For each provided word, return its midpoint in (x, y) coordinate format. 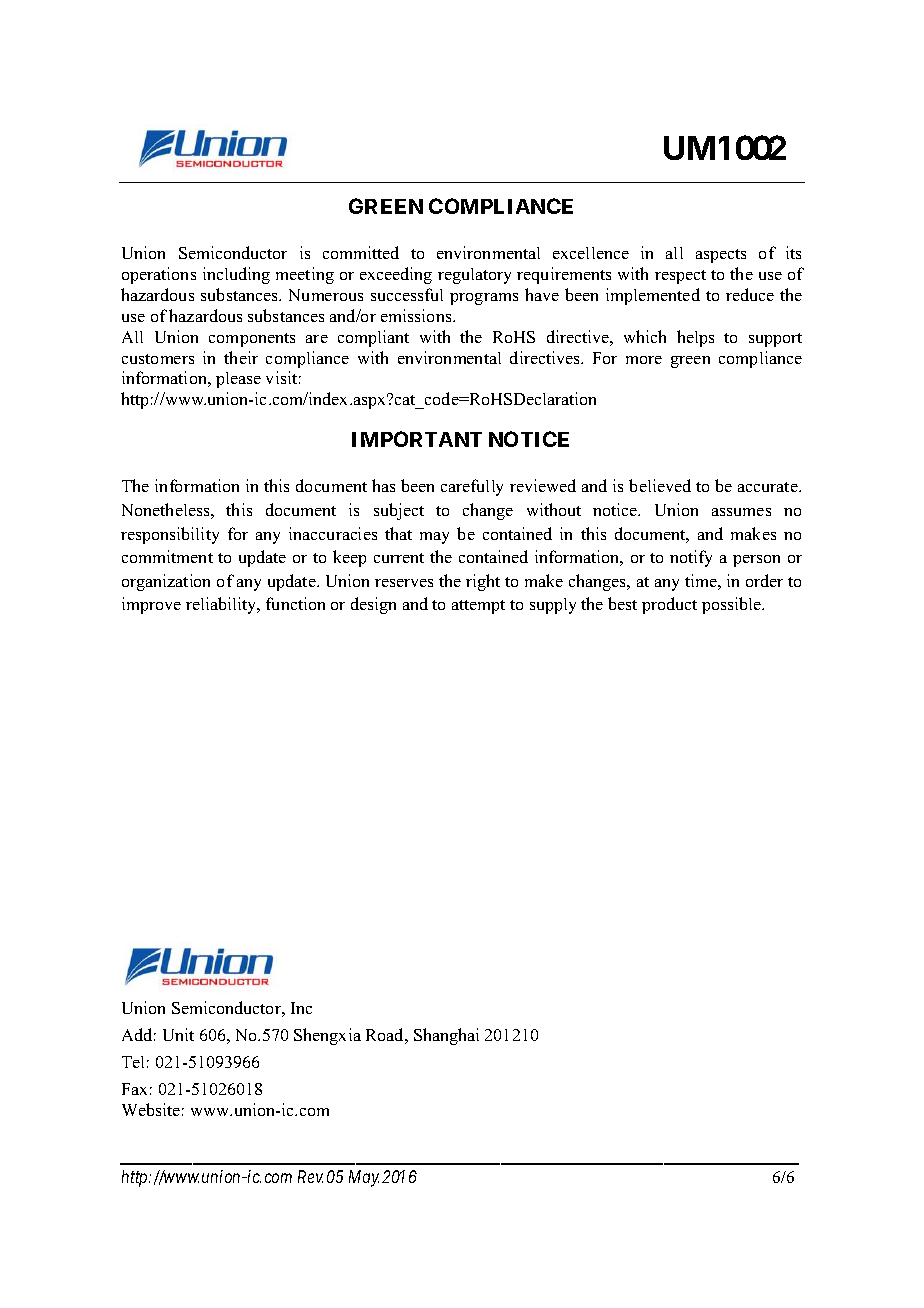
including (236, 275)
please (238, 380)
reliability (222, 605)
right (483, 582)
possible (733, 605)
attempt (478, 607)
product (669, 605)
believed (660, 485)
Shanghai (446, 1036)
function (295, 603)
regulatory (474, 276)
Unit (178, 1034)
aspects (721, 256)
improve (151, 605)
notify (691, 558)
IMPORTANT (417, 439)
